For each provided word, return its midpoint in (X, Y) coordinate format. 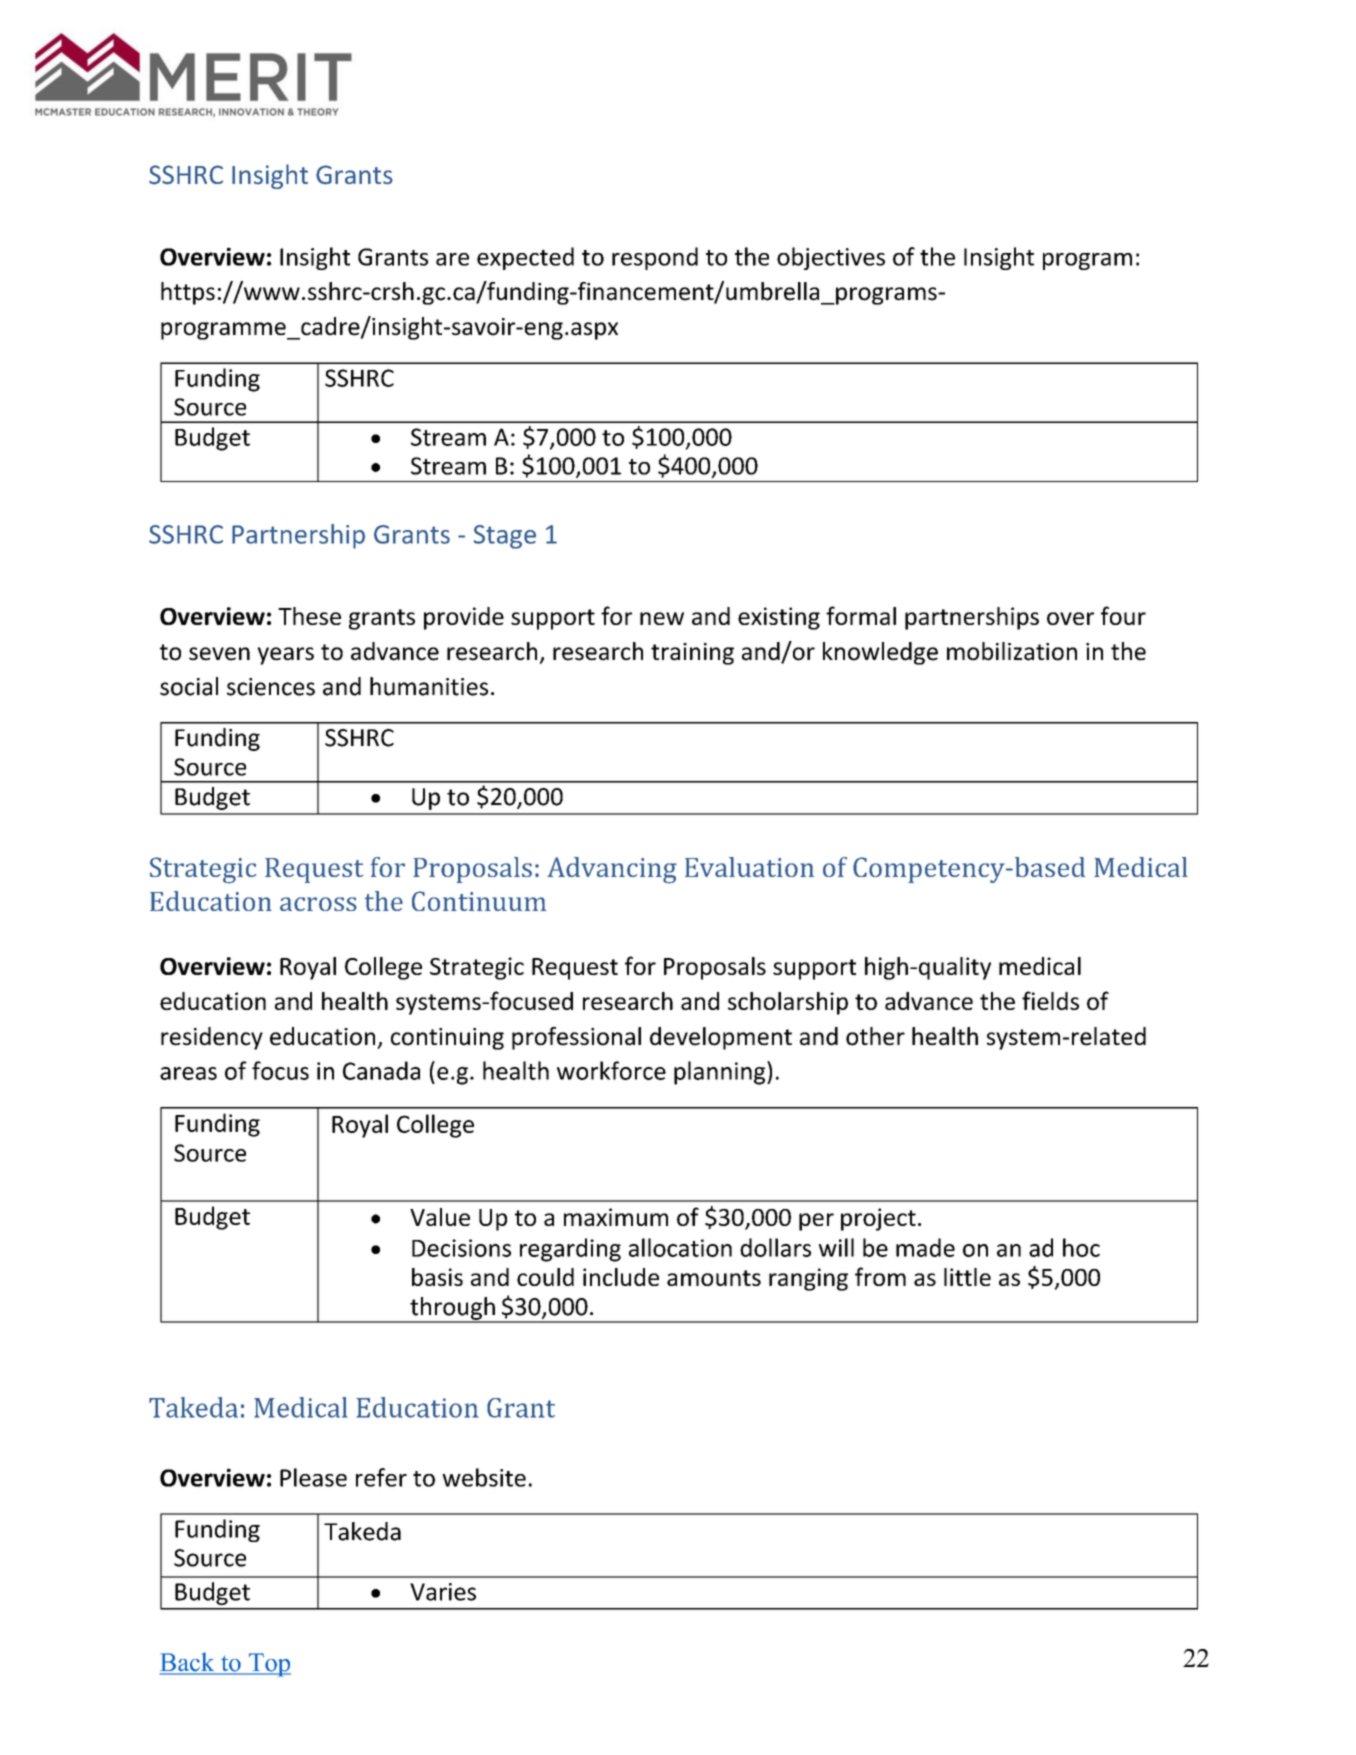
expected (525, 258)
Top (269, 1665)
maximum (616, 1217)
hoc (1081, 1247)
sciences (271, 687)
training (692, 654)
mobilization (1012, 651)
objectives (831, 258)
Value (440, 1217)
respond (655, 258)
